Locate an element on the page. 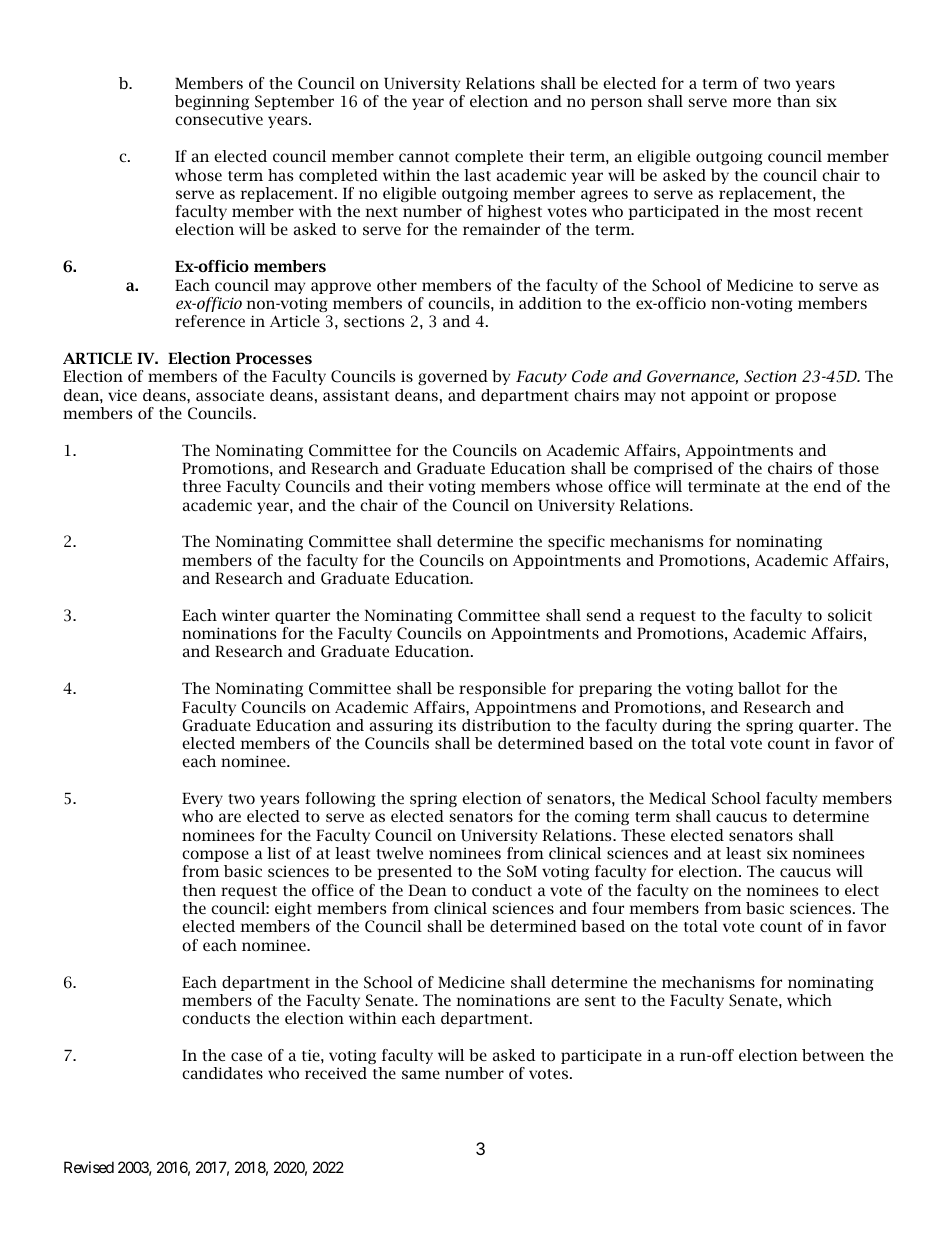  winter is located at coordinates (246, 615).
